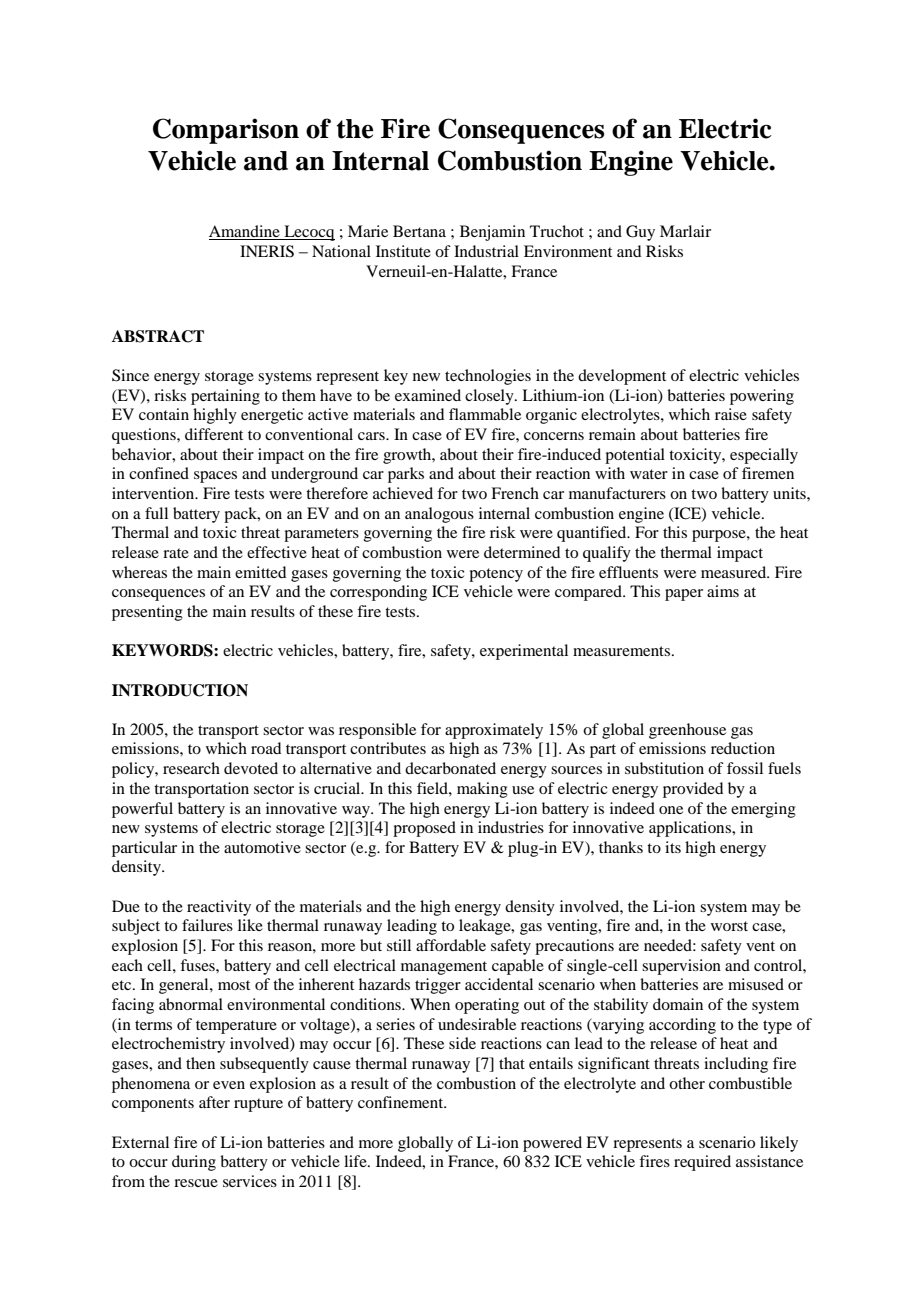 The width and height of the screenshot is (924, 1308). I want to click on pertaining, so click(225, 397).
